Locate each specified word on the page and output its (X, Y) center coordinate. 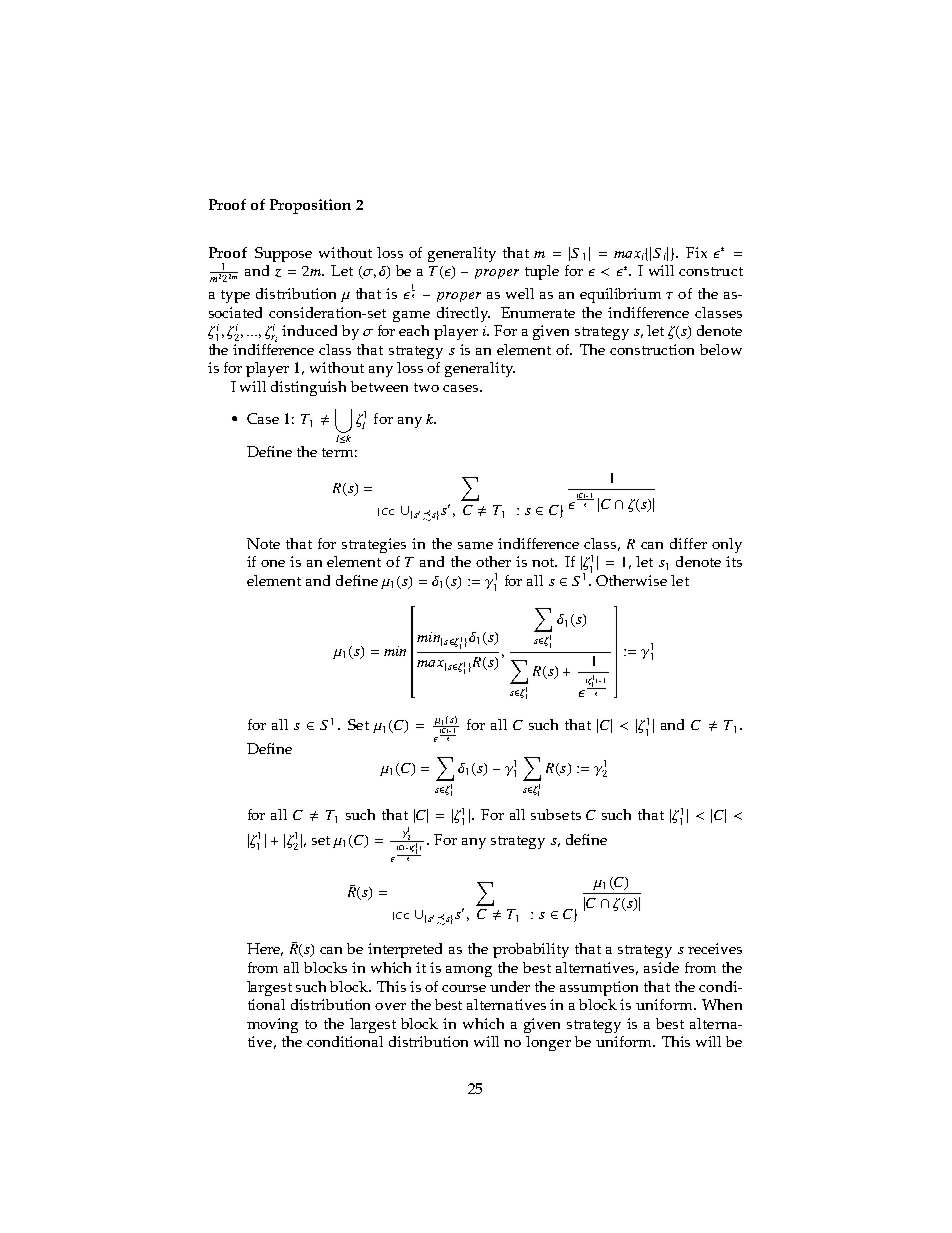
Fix (696, 252)
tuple (542, 272)
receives (715, 948)
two (426, 387)
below (721, 349)
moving (272, 1025)
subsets (556, 814)
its (734, 561)
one (273, 563)
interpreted (405, 950)
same (475, 545)
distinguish (308, 388)
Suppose (283, 254)
